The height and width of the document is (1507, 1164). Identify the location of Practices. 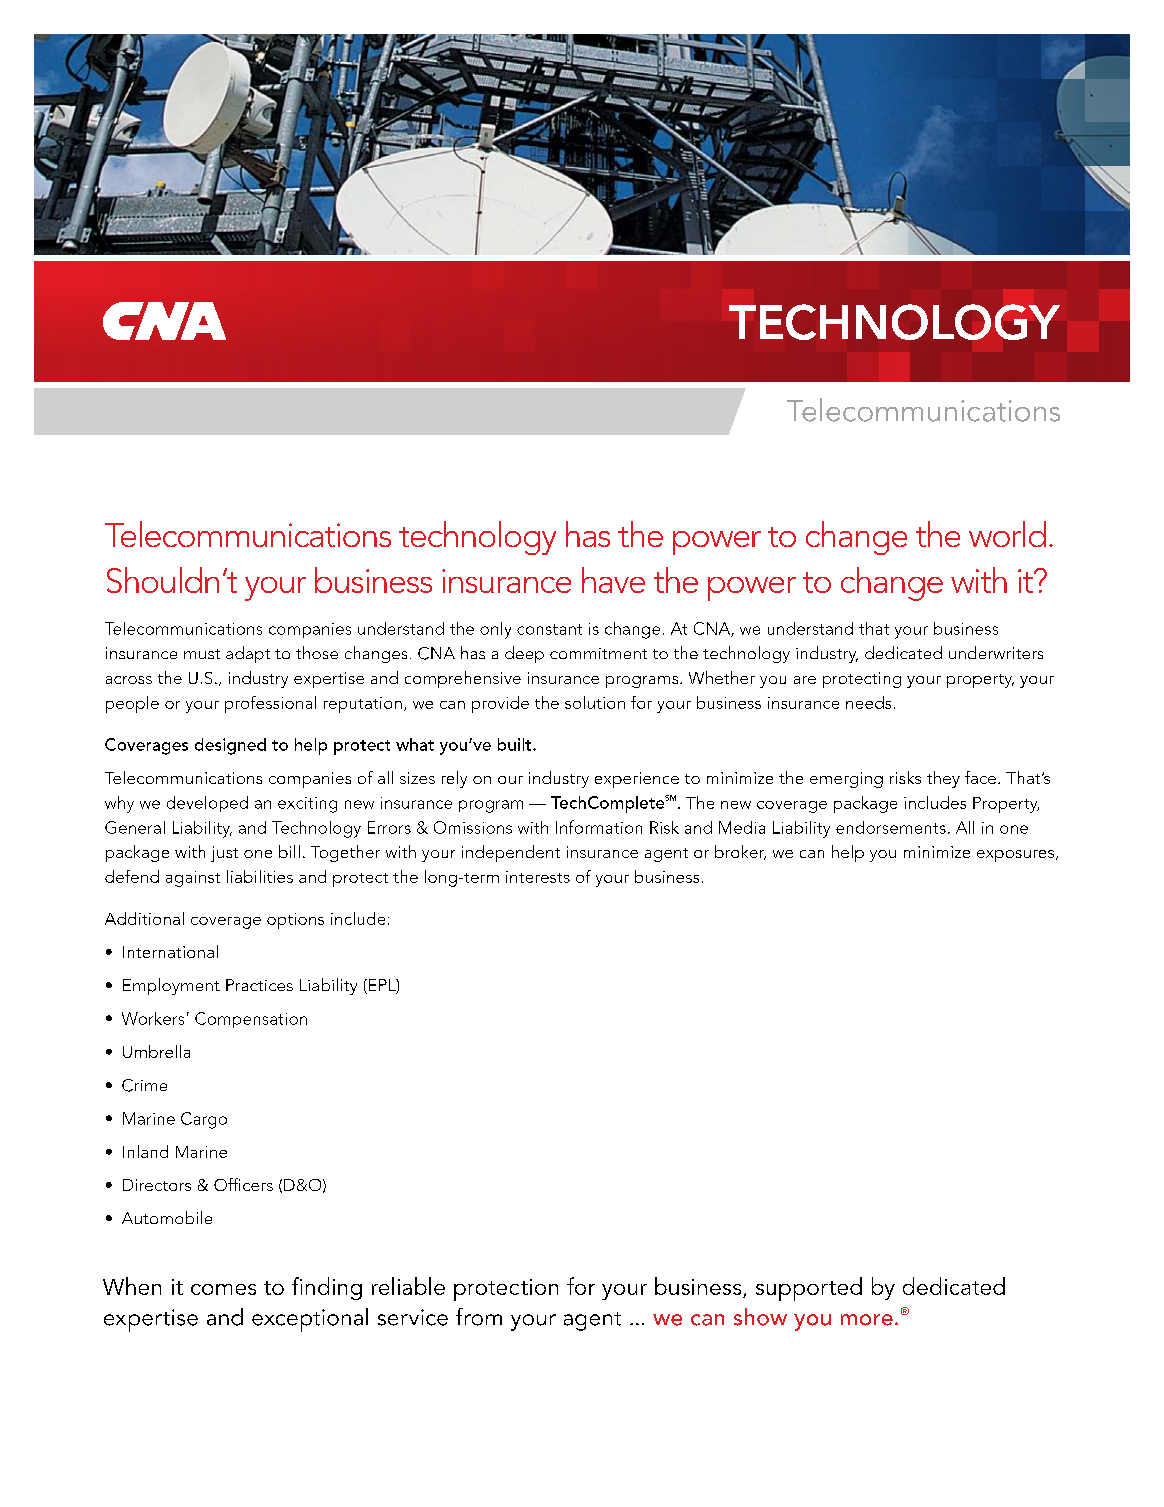
(259, 985).
